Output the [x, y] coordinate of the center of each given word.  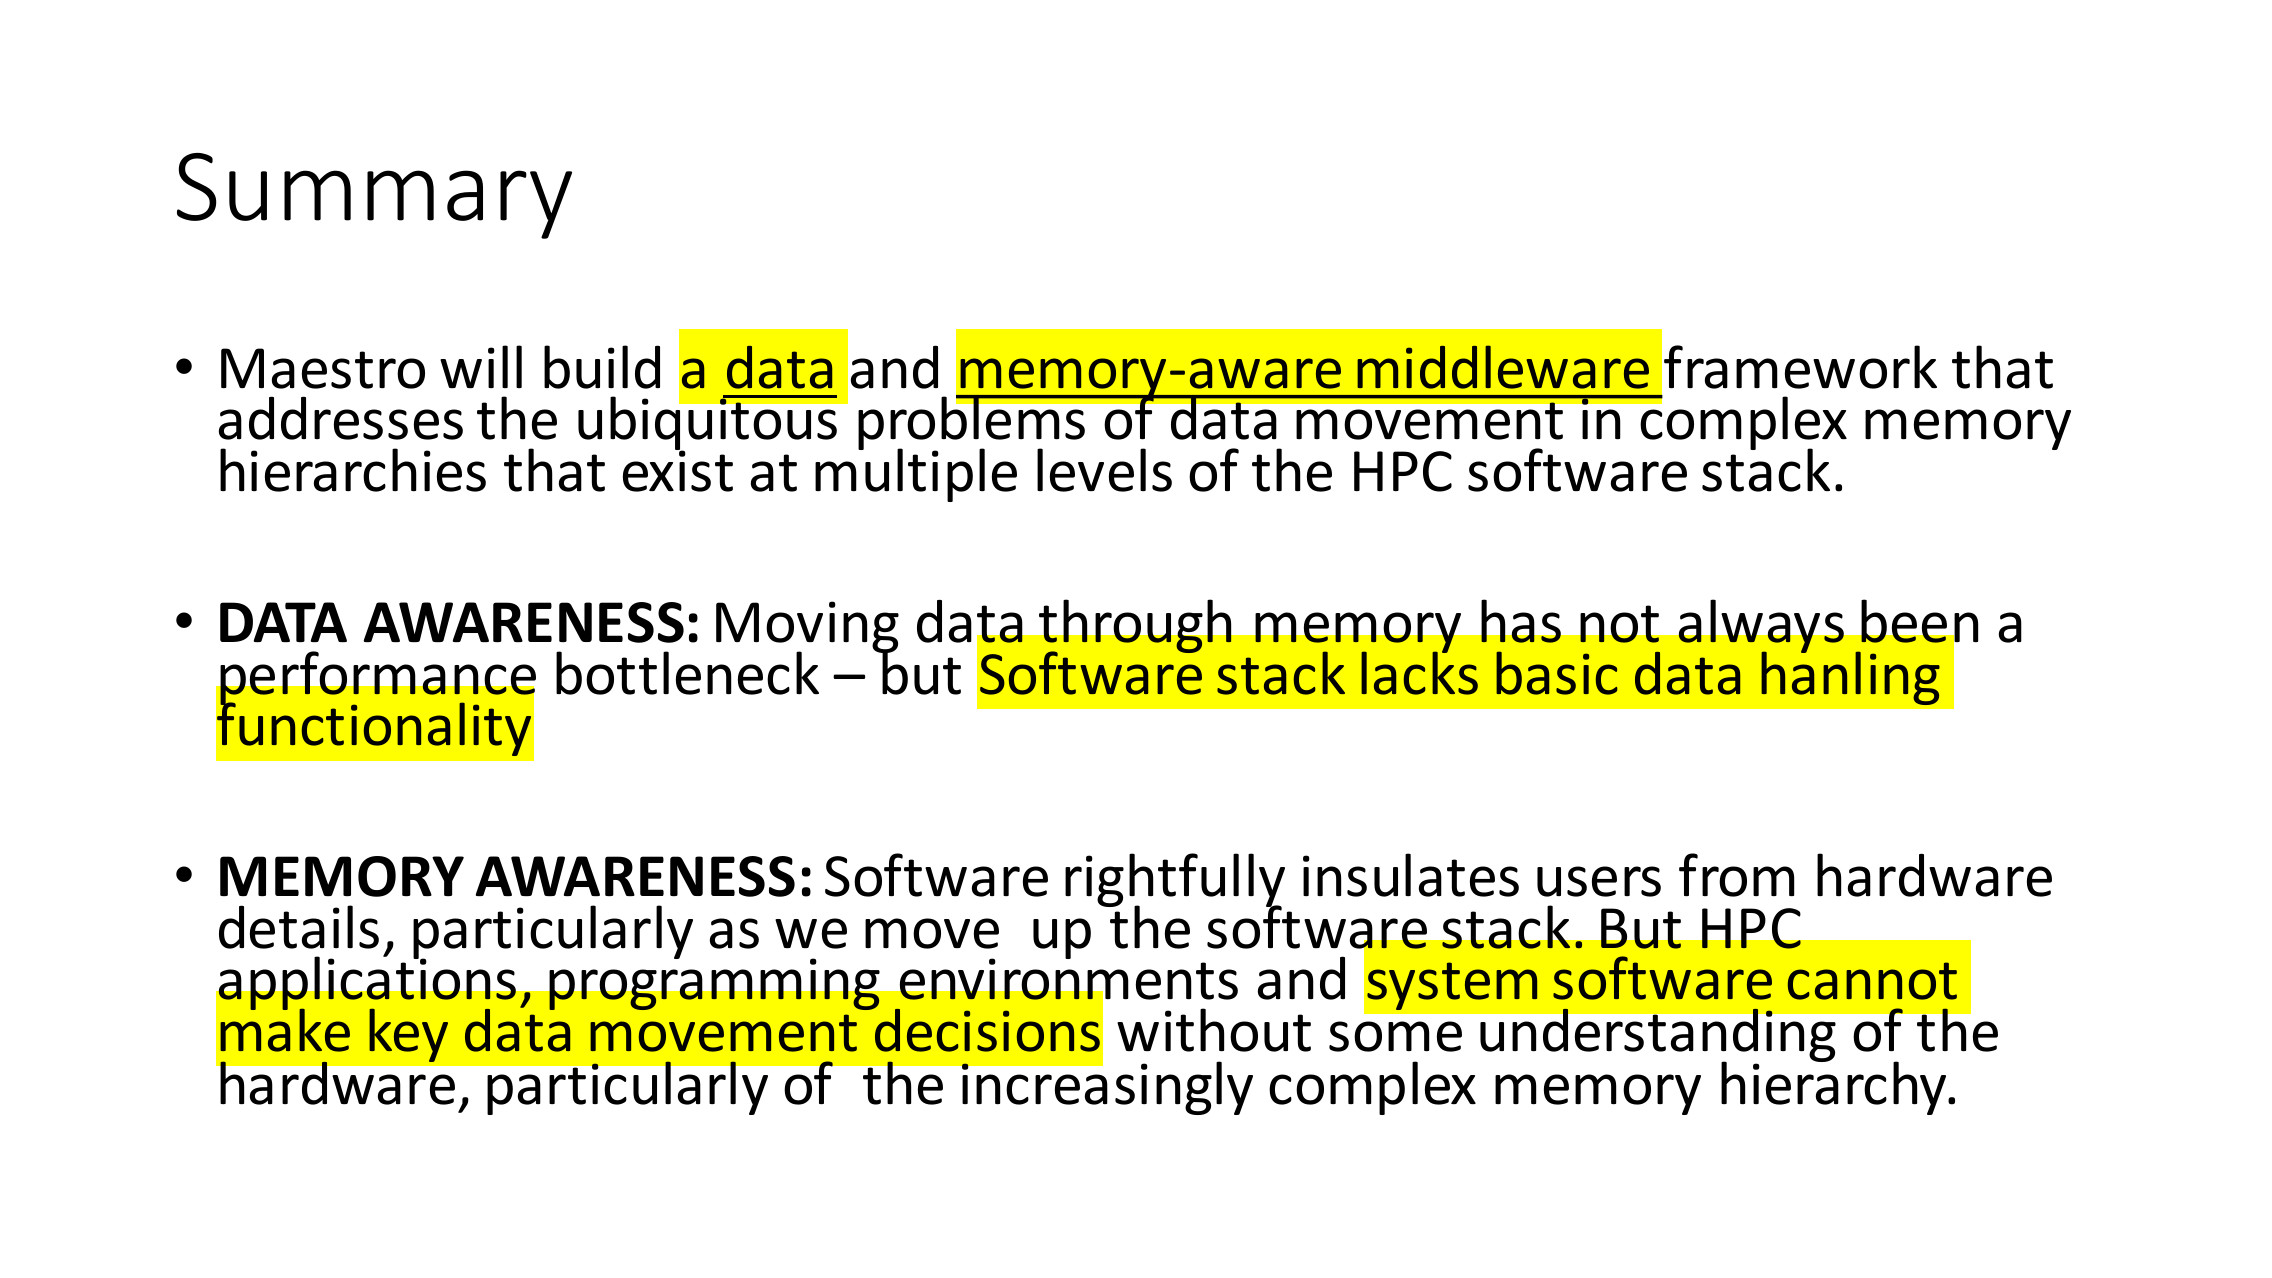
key [408, 1035]
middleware [1503, 367]
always [1761, 628]
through [1135, 628]
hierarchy [1835, 1087]
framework [1800, 367]
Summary [374, 196]
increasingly [1106, 1087]
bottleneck [687, 673]
